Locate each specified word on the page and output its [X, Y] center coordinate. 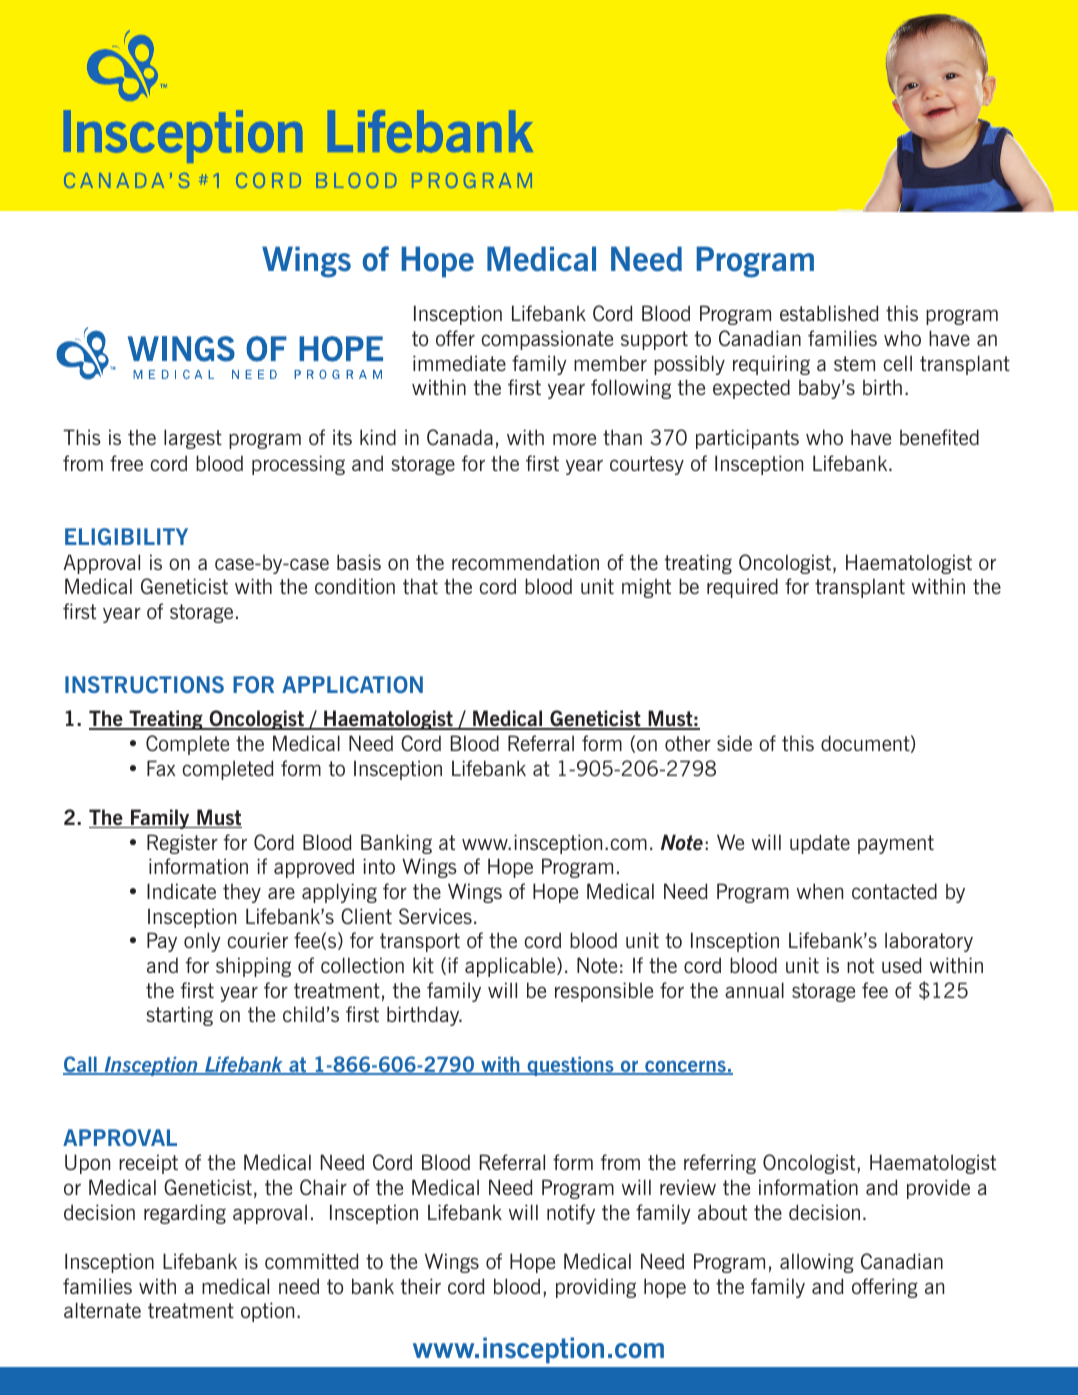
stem [854, 363]
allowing [817, 1263]
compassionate [547, 340]
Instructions [144, 684]
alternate [102, 1310]
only [202, 942]
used [902, 965]
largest [193, 439]
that [420, 586]
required [742, 588]
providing [596, 1288]
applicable [511, 967]
